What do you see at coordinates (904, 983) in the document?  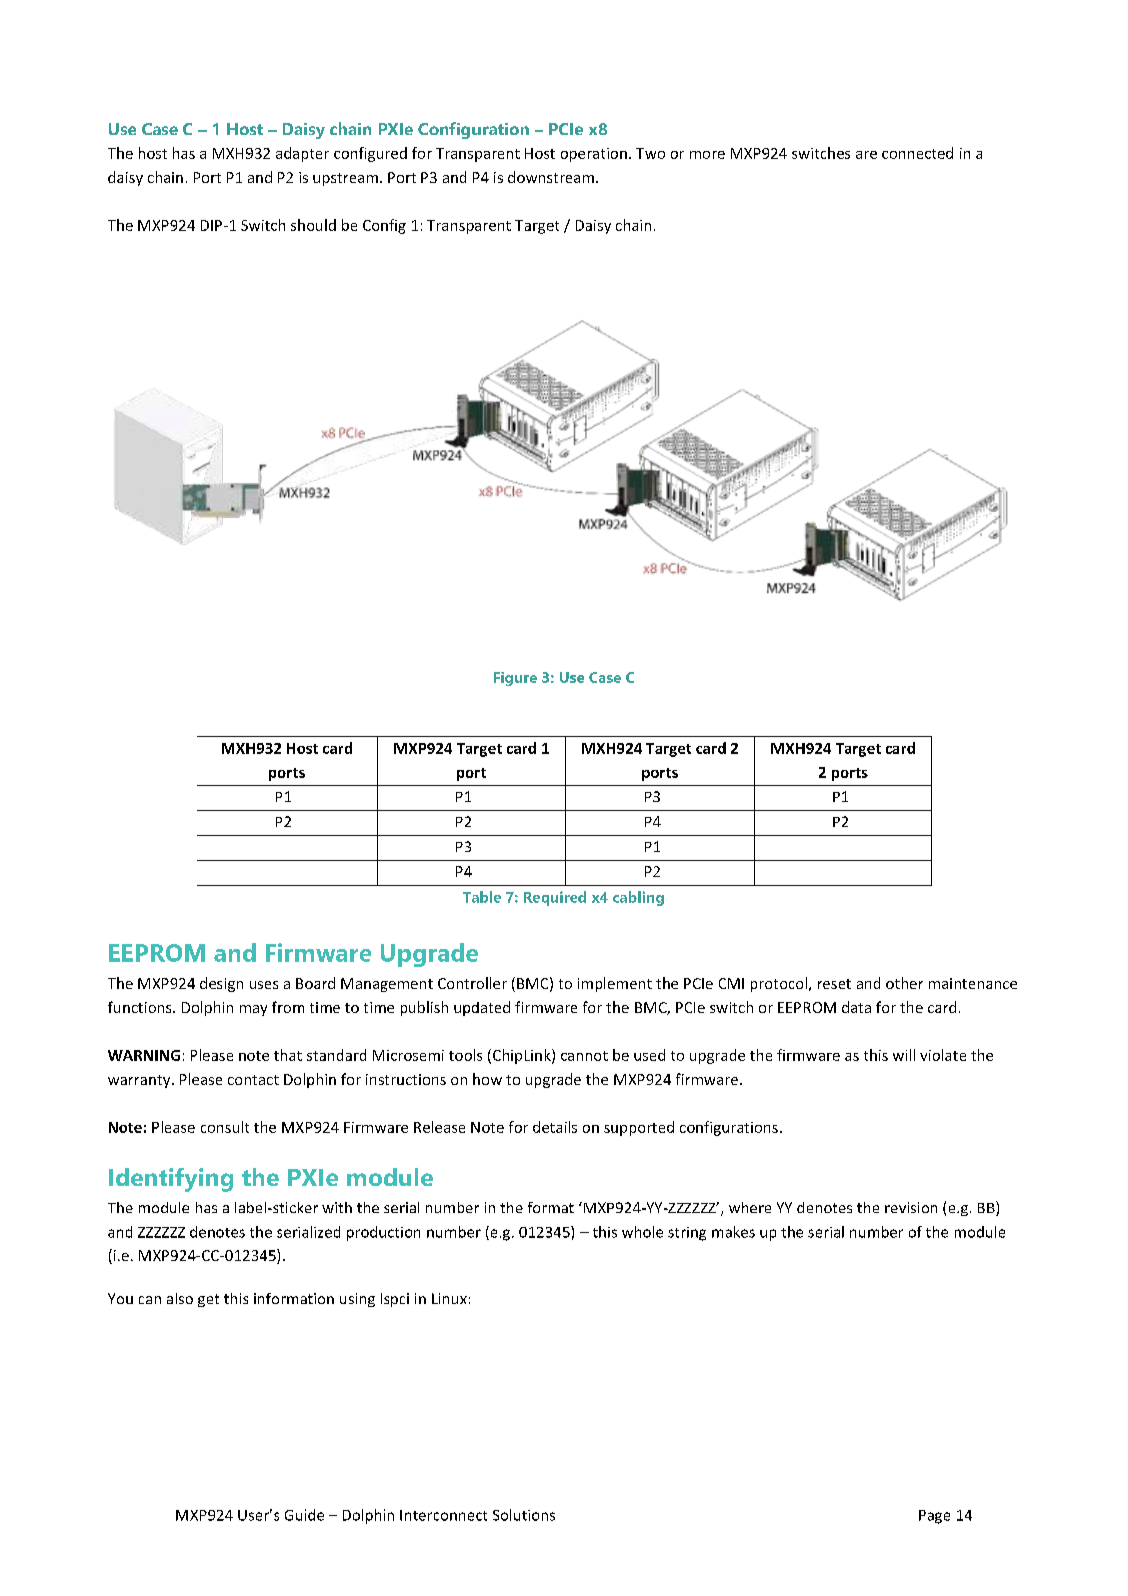 I see `other` at bounding box center [904, 983].
